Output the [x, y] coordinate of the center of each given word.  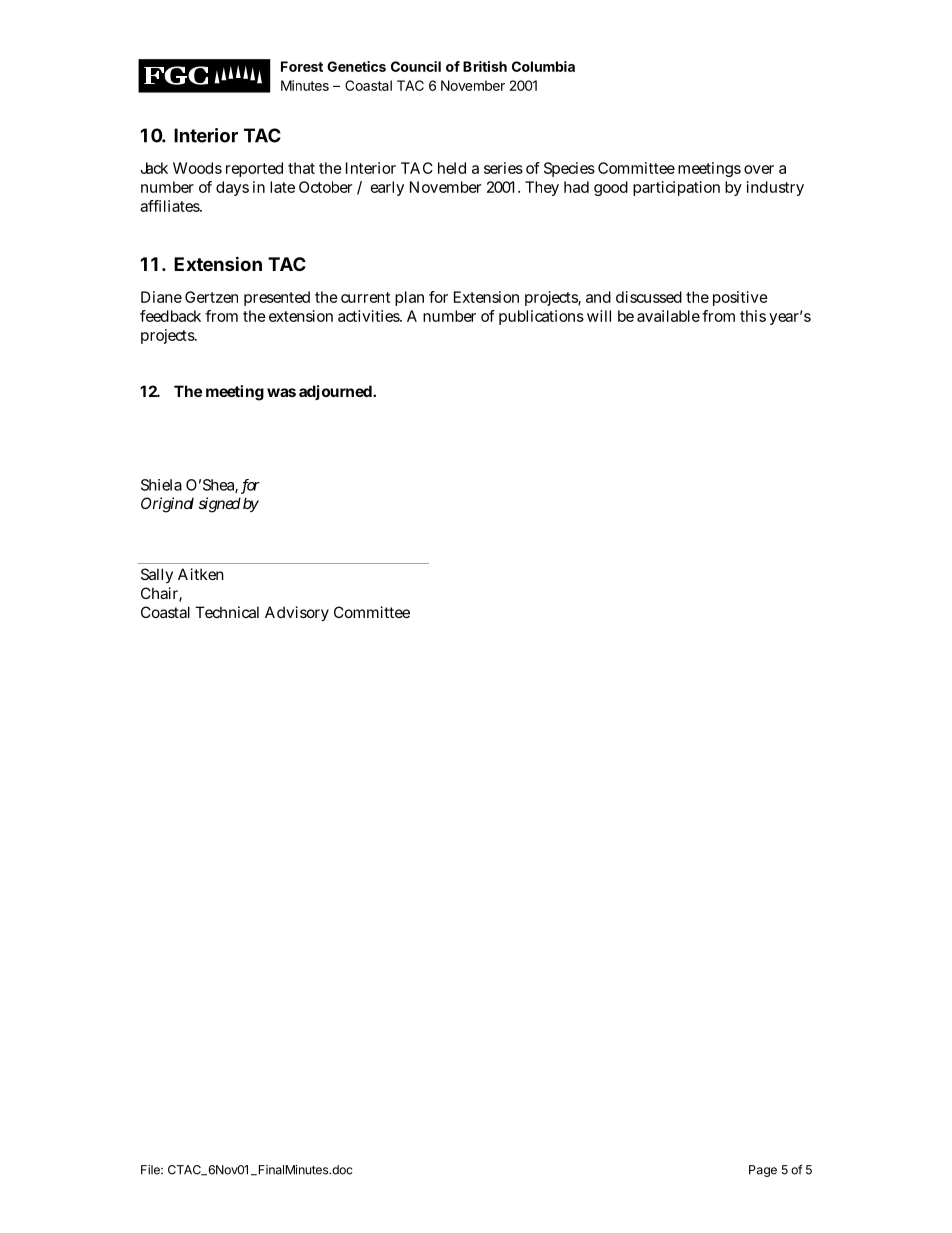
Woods [197, 168]
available [668, 316]
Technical [227, 612]
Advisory [297, 613]
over [759, 169]
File [151, 1170]
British [485, 66]
